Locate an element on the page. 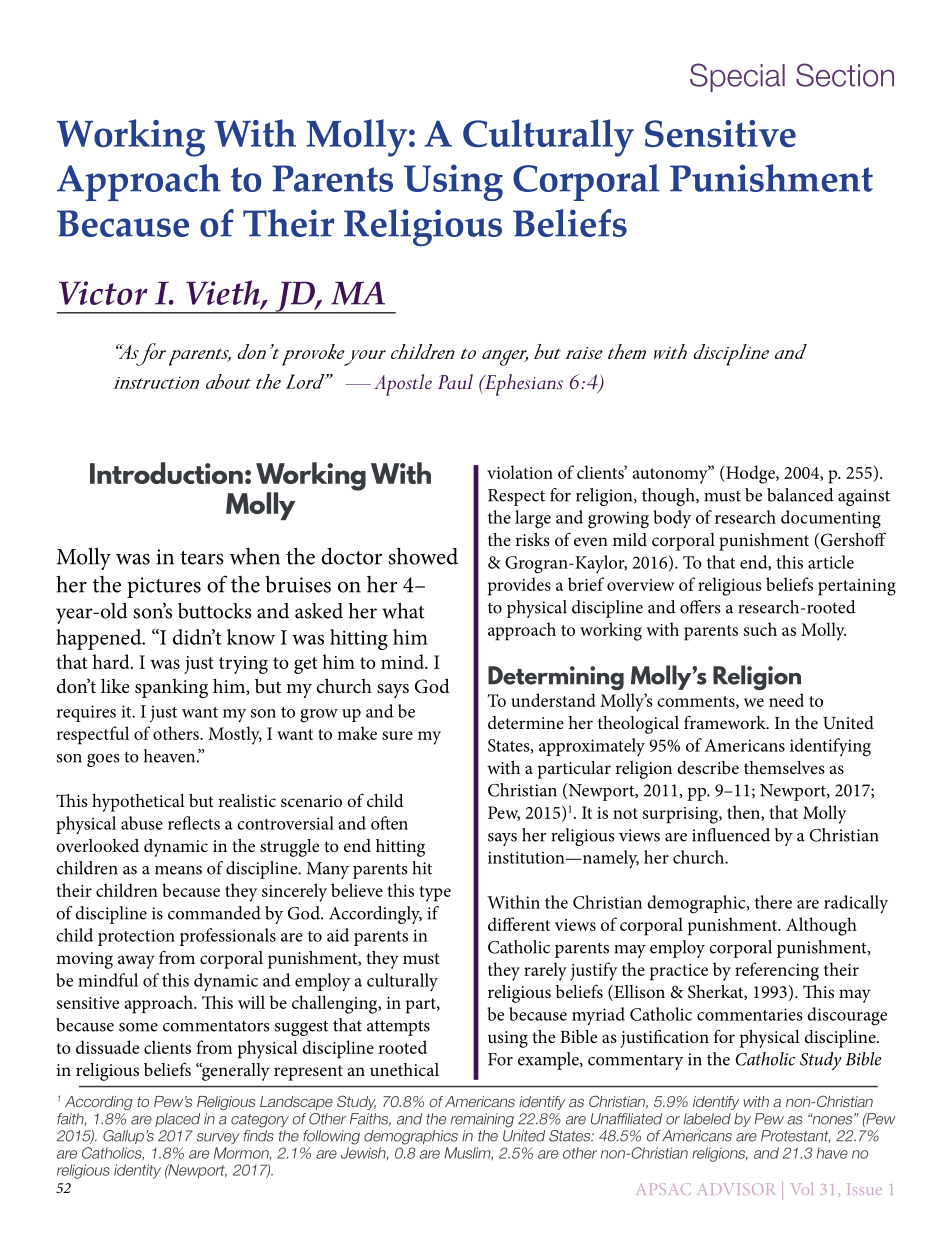  Vol is located at coordinates (802, 1188).
